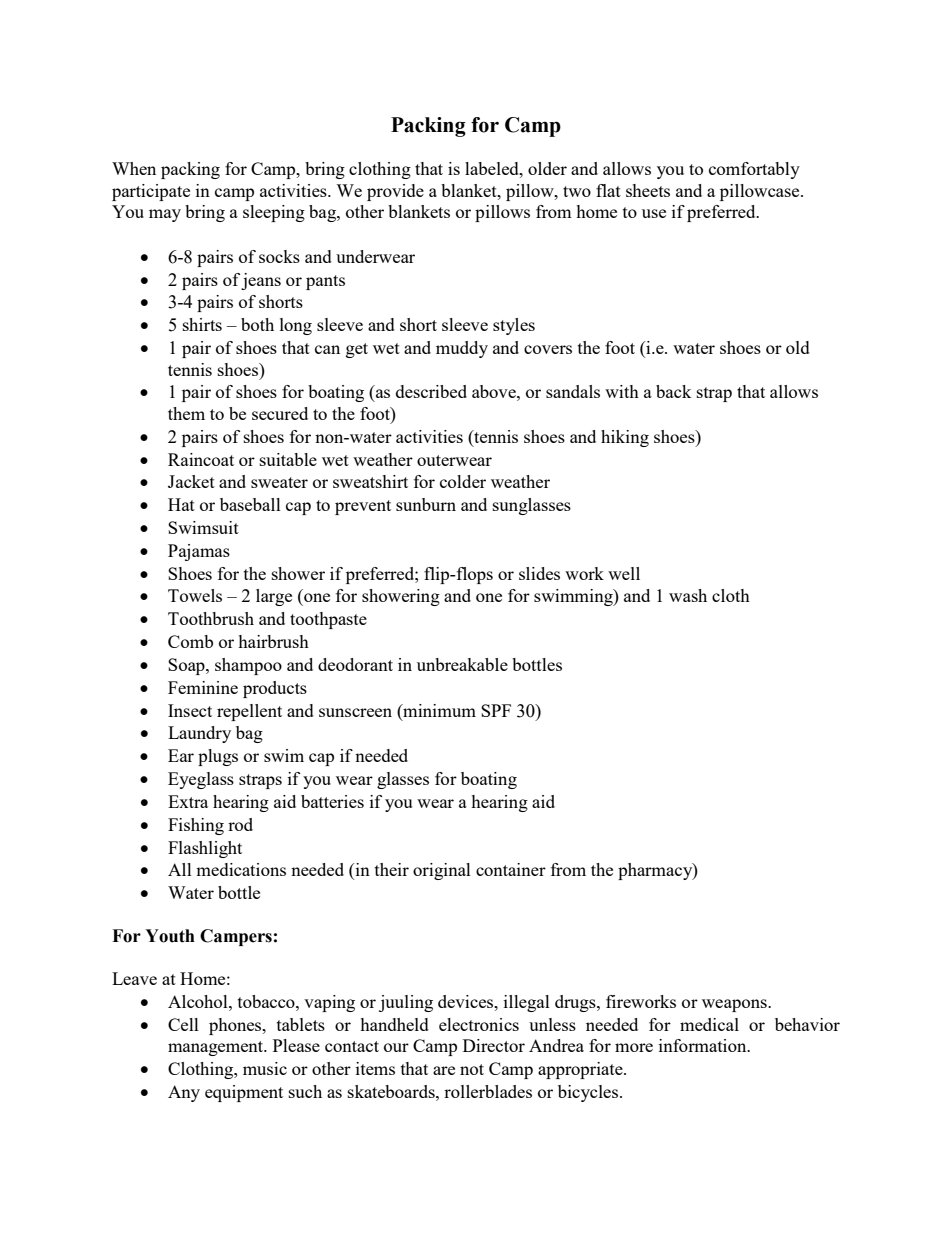 The height and width of the page is (1233, 952). What do you see at coordinates (395, 192) in the page?
I see `provide` at bounding box center [395, 192].
